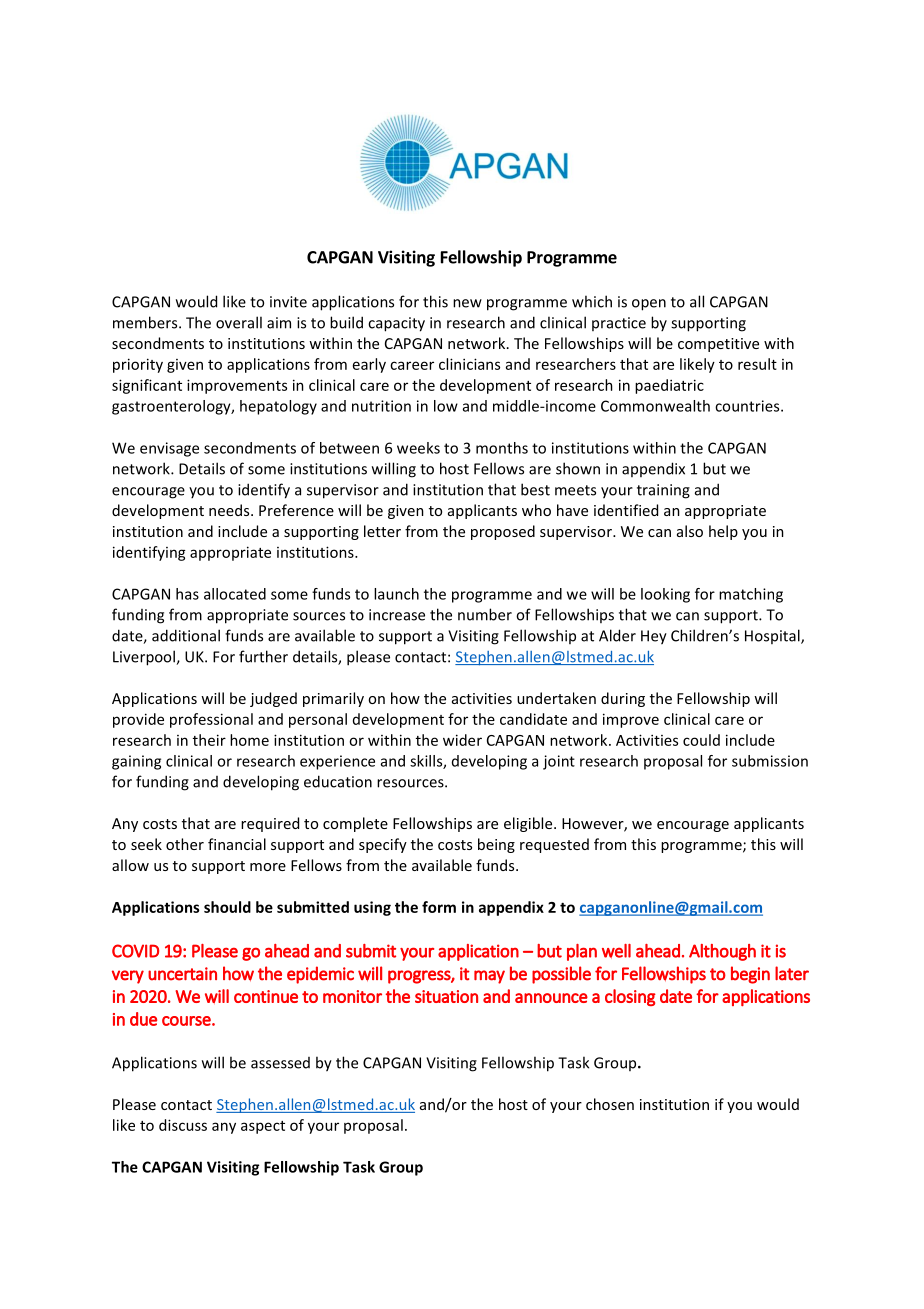 Image resolution: width=924 pixels, height=1309 pixels. What do you see at coordinates (467, 303) in the screenshot?
I see `new` at bounding box center [467, 303].
